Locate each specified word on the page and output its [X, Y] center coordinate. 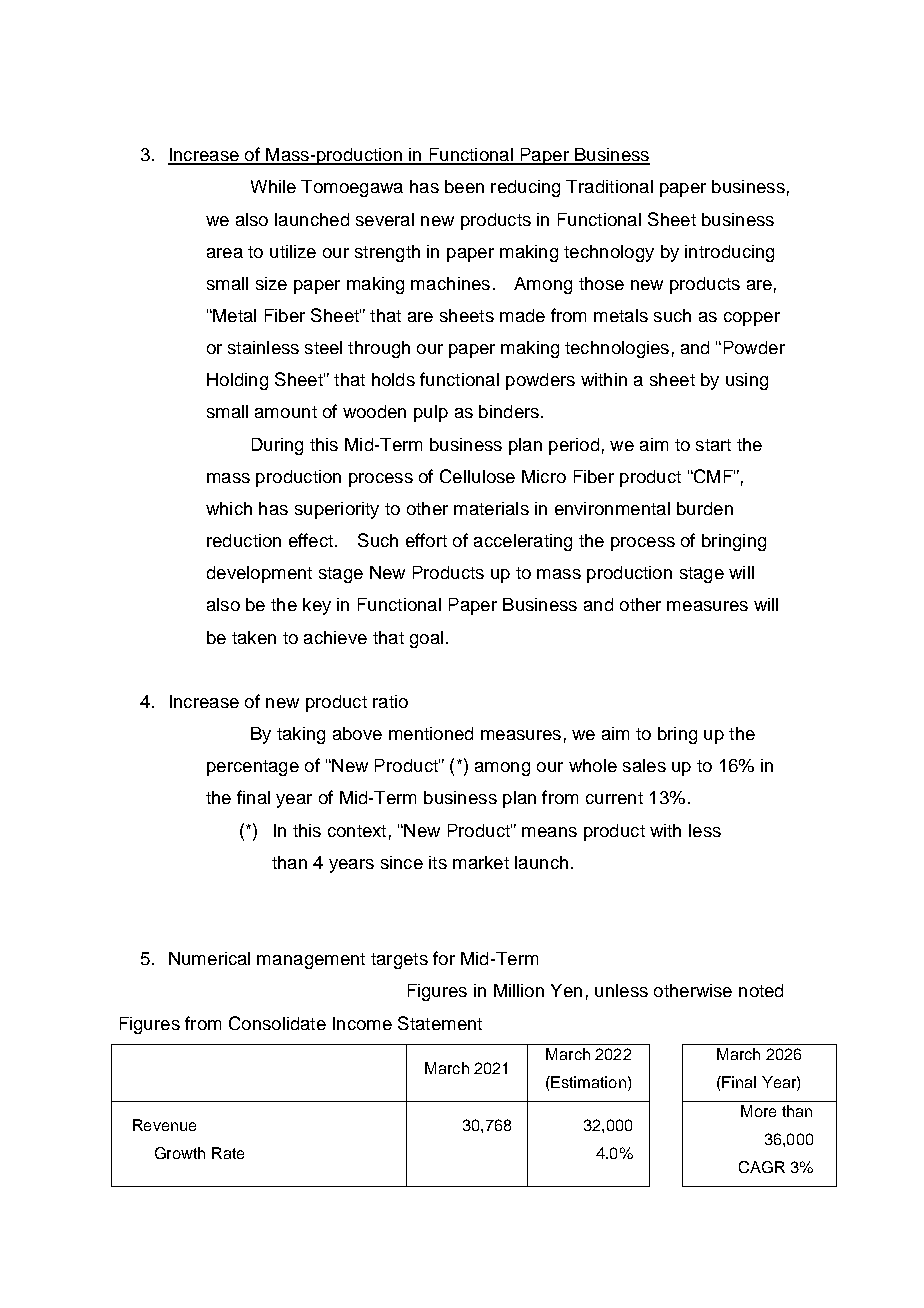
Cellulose [477, 476]
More [758, 1111]
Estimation [587, 1082]
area [225, 253]
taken [254, 637]
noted [761, 990]
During [277, 446]
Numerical [209, 958]
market [481, 862]
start [713, 445]
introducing [729, 253]
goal [426, 639]
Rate [228, 1153]
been [464, 186]
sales [644, 765]
